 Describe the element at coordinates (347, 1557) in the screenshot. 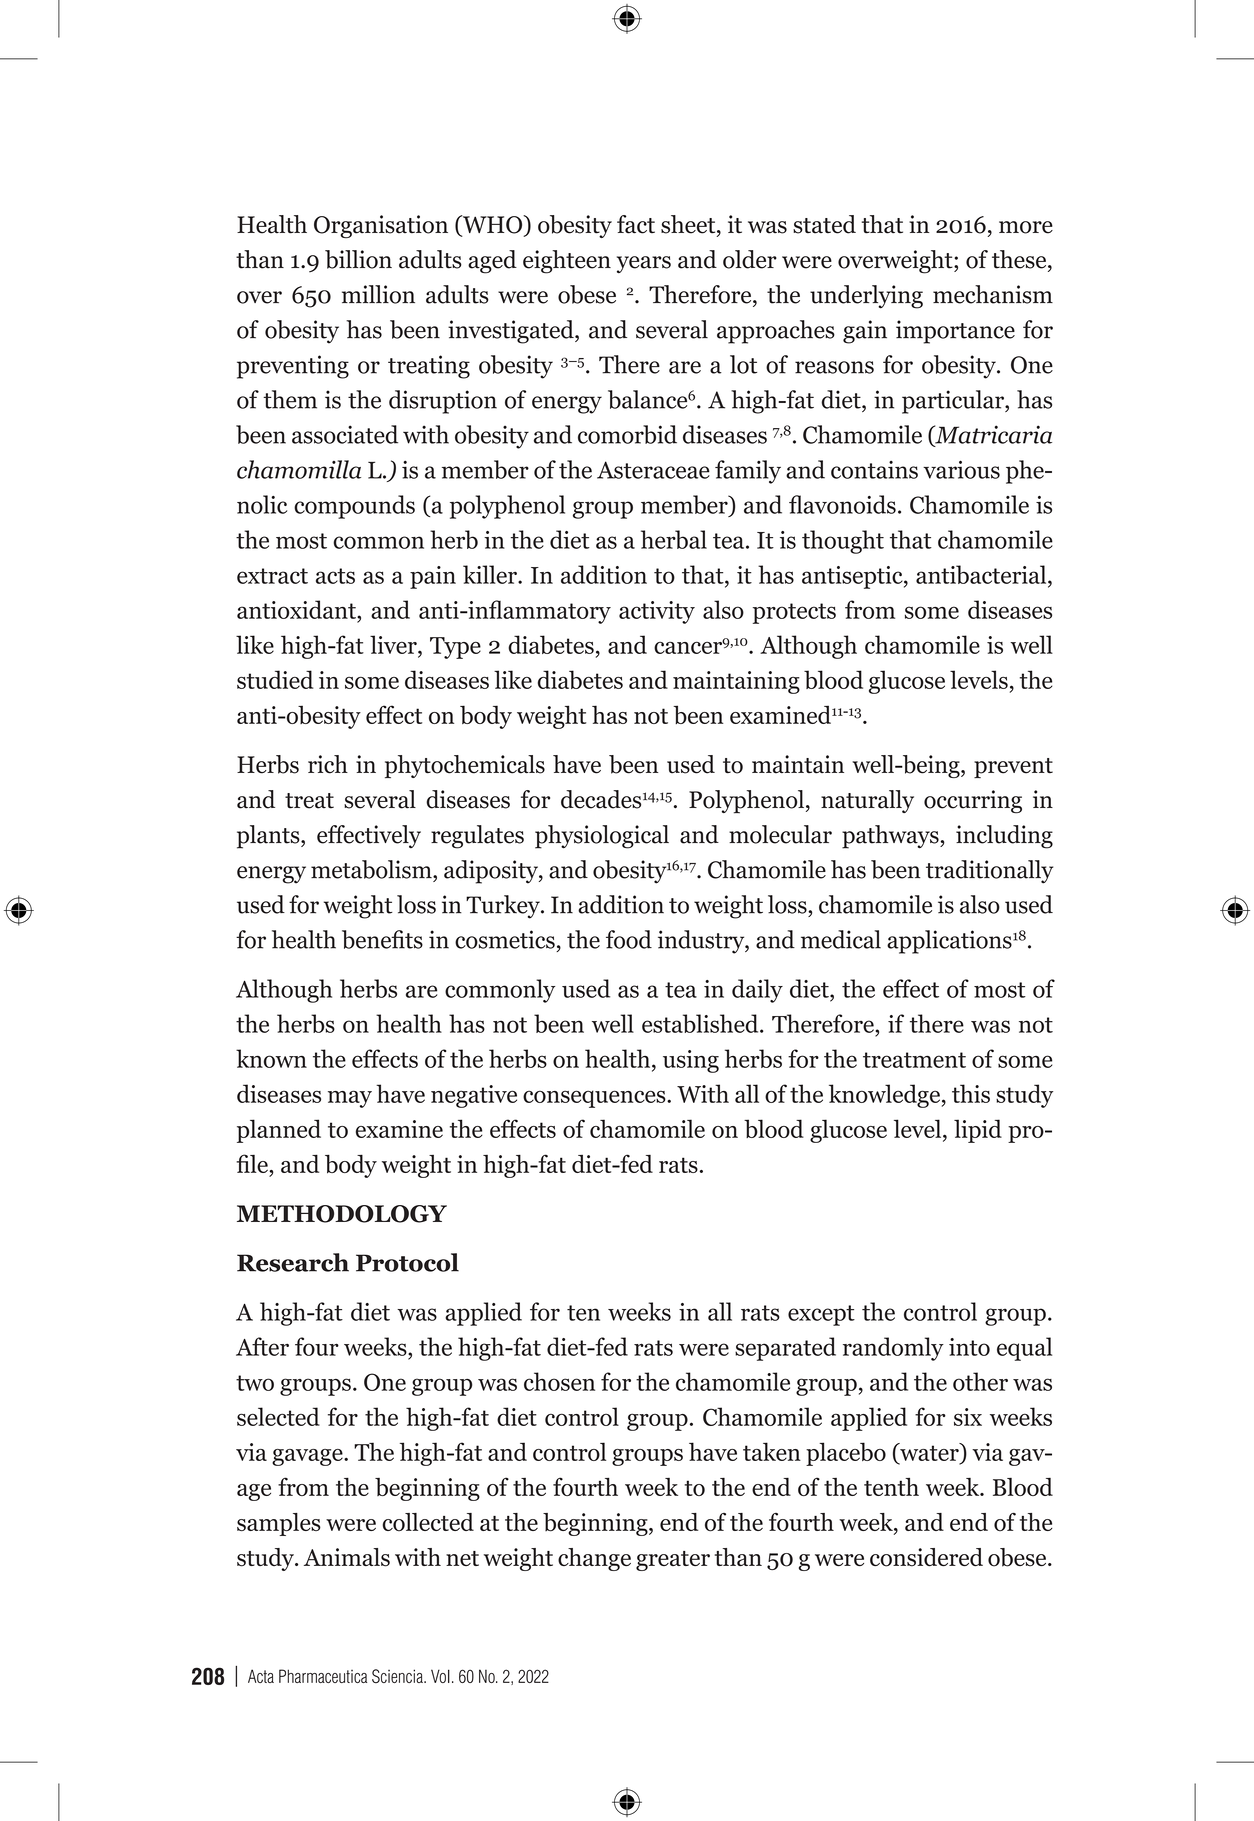

I see `Animals` at that location.
